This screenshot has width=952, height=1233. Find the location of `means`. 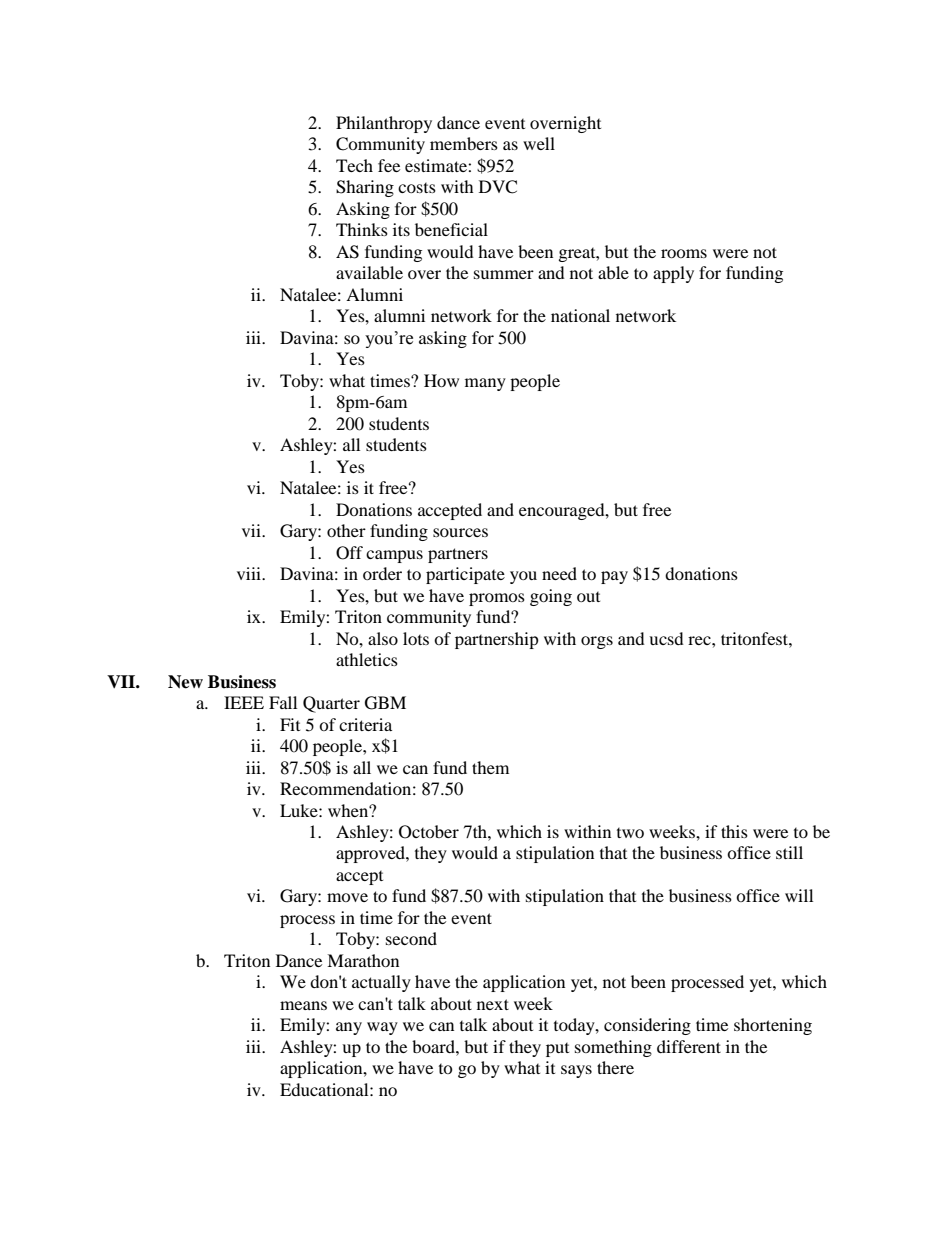

means is located at coordinates (303, 1005).
